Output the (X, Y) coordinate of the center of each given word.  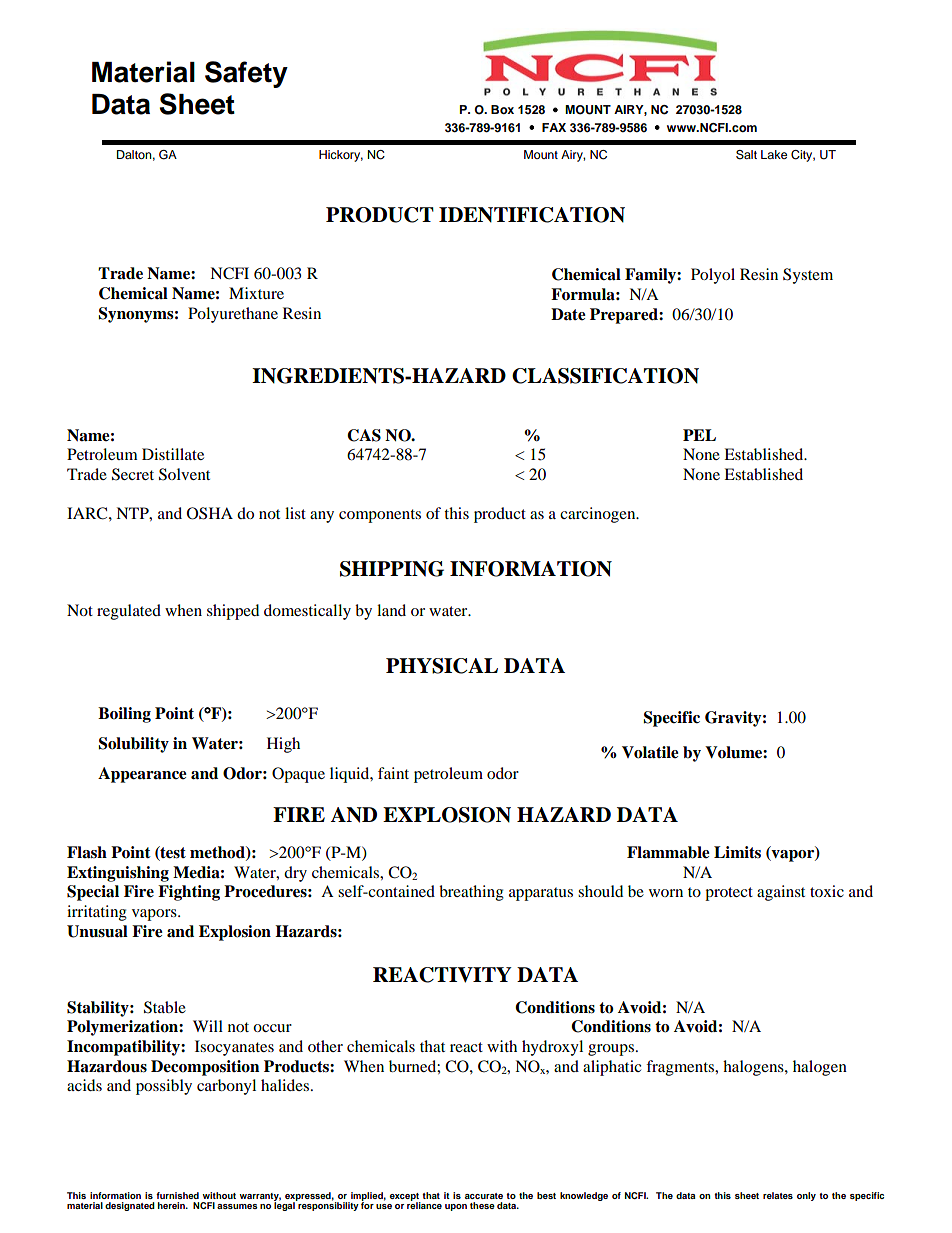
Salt (746, 155)
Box (502, 109)
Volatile (650, 752)
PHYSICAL (442, 666)
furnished (177, 1195)
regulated (129, 612)
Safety (246, 74)
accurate (484, 1196)
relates (778, 1195)
